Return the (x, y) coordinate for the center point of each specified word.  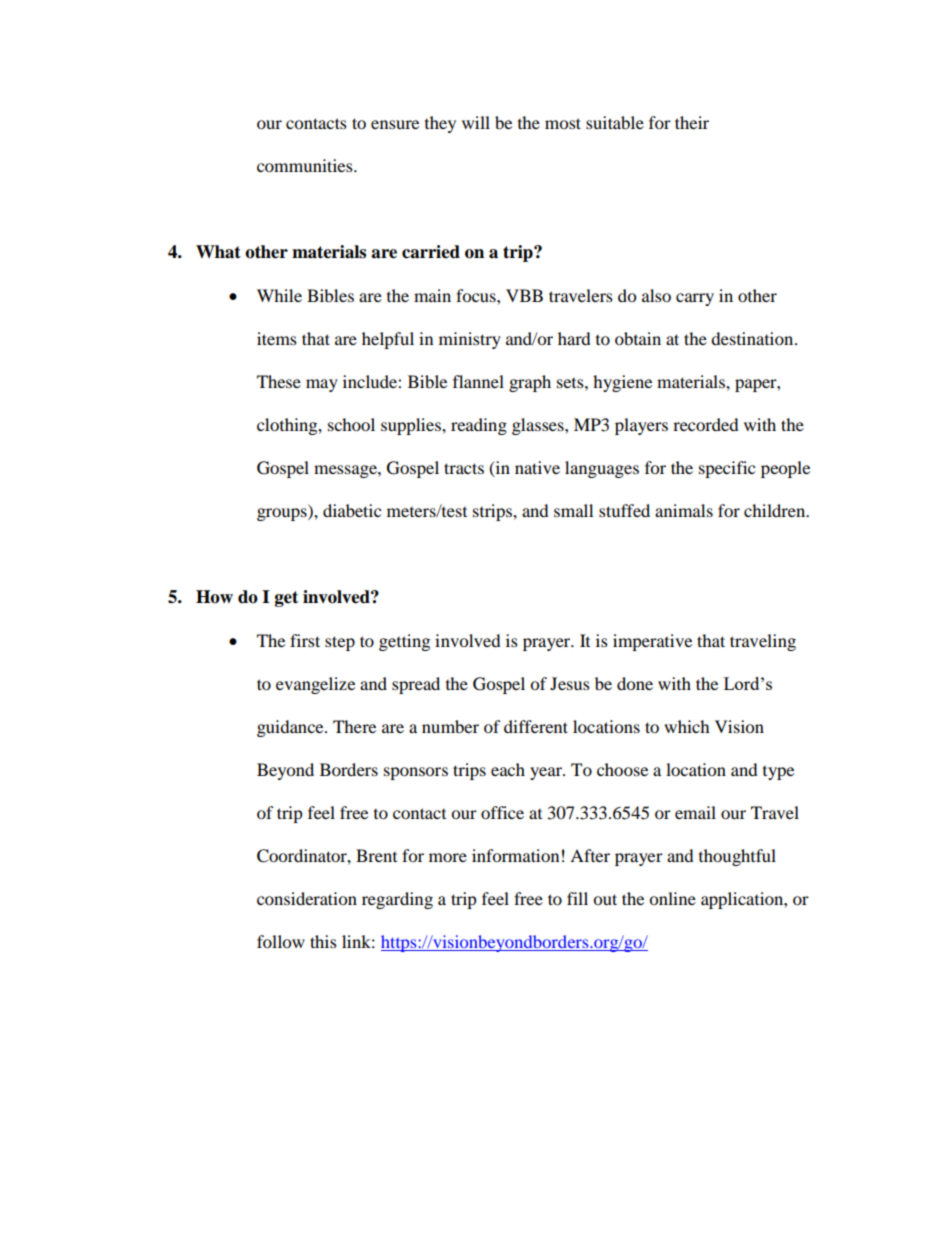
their (692, 122)
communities (306, 165)
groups (283, 514)
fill (577, 898)
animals (684, 510)
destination (753, 338)
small (573, 510)
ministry (470, 340)
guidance (291, 728)
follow (281, 941)
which (687, 726)
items (277, 338)
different (536, 726)
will (476, 122)
